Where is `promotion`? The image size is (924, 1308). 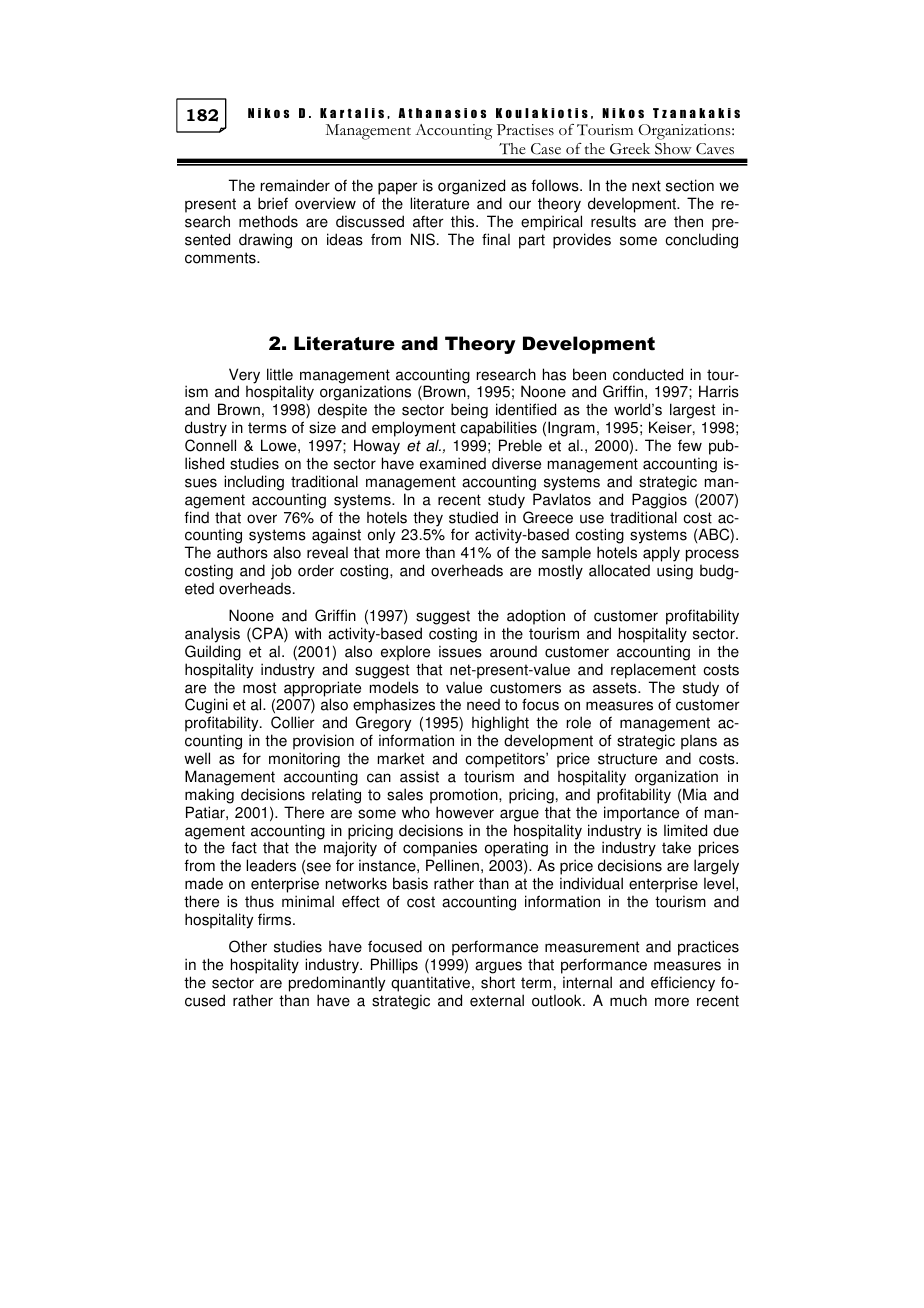
promotion is located at coordinates (465, 796).
